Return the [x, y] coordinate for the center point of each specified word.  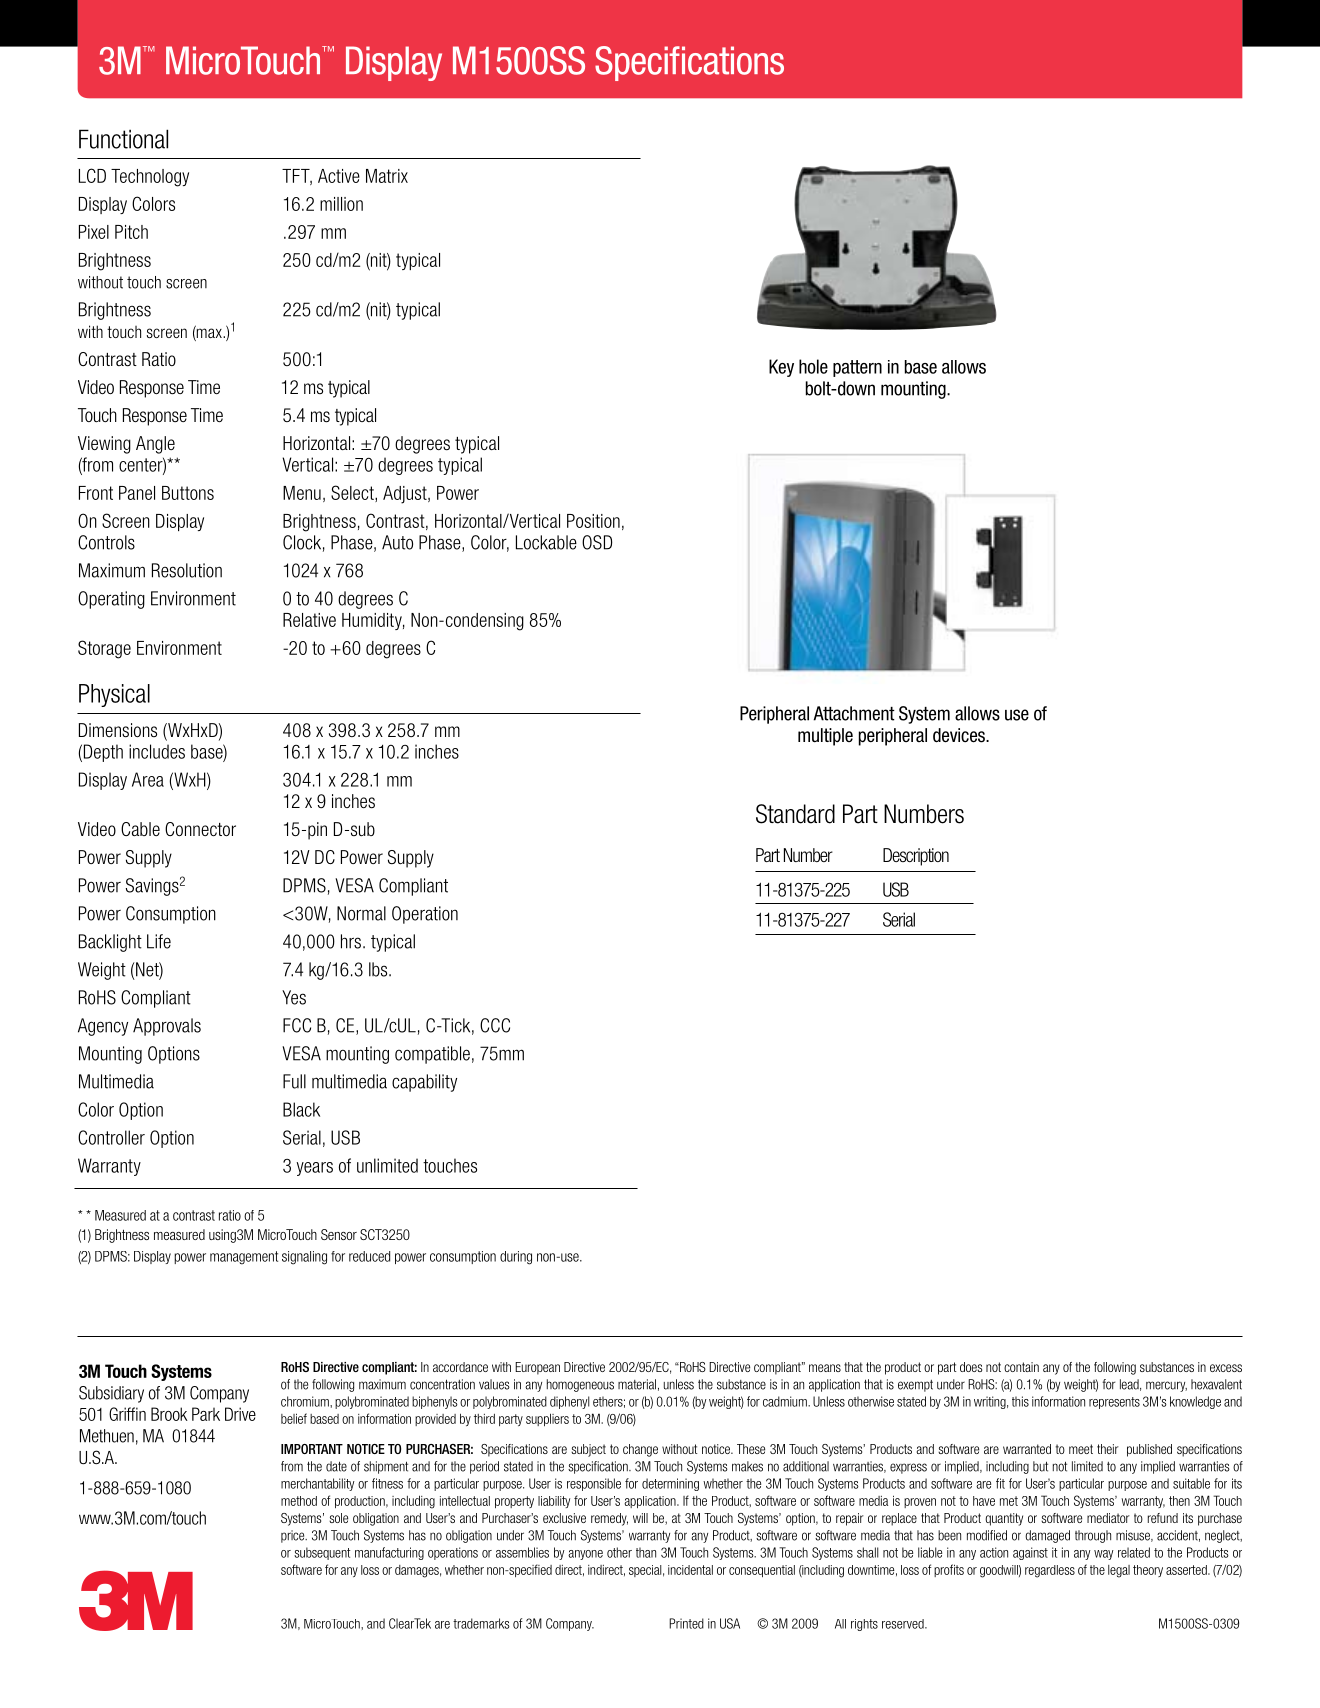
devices [960, 735]
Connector [200, 829]
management [244, 1258]
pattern [857, 368]
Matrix [387, 176]
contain [1021, 1367]
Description [916, 857]
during [516, 1258]
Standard [795, 814]
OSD [597, 542]
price [294, 1536]
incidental [690, 1570]
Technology [150, 178]
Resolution [187, 570]
